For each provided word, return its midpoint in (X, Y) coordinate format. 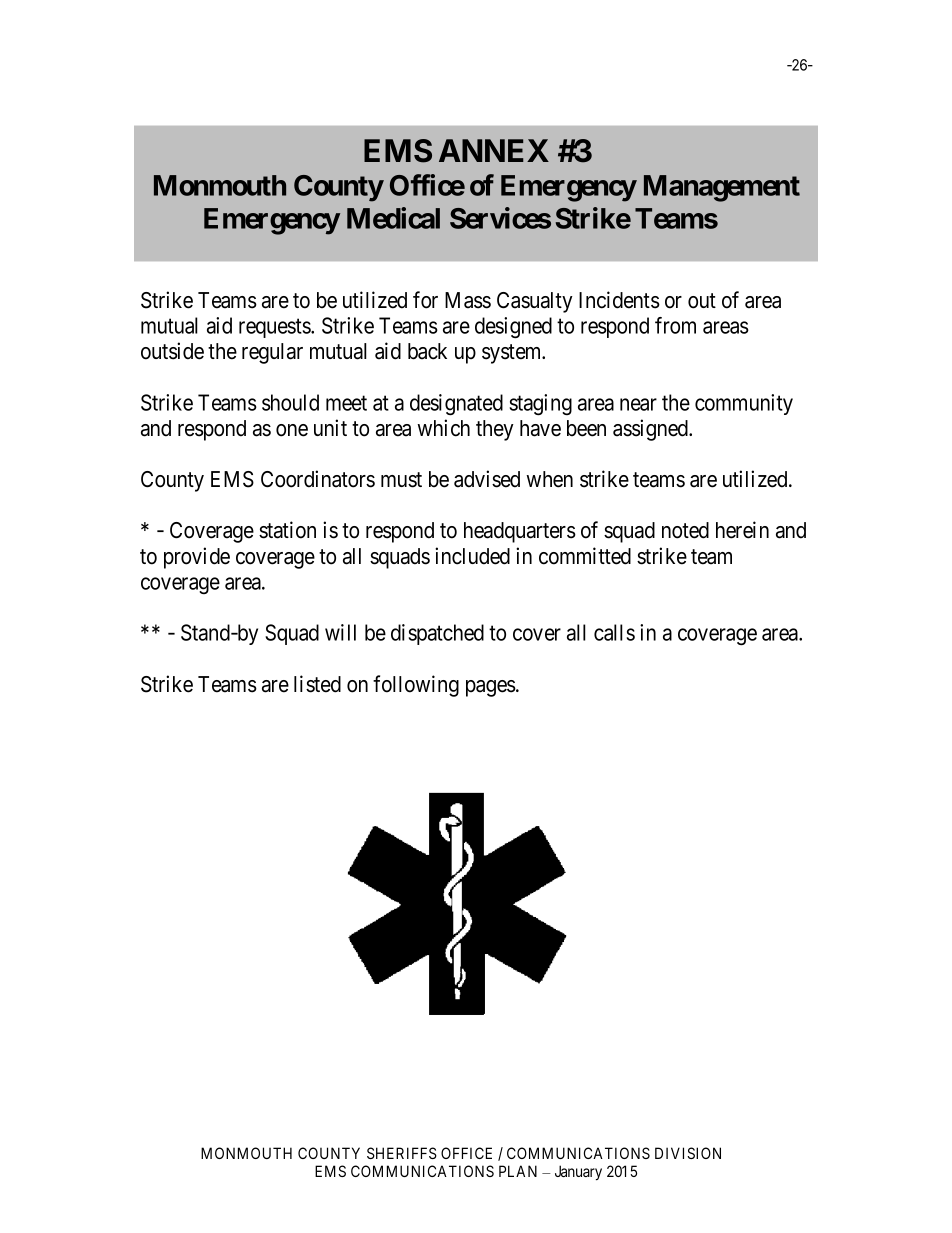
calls (614, 632)
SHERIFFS (402, 1153)
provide (197, 558)
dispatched (437, 634)
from (675, 325)
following (416, 686)
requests (275, 328)
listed (317, 684)
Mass (468, 300)
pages (491, 688)
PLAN (518, 1171)
